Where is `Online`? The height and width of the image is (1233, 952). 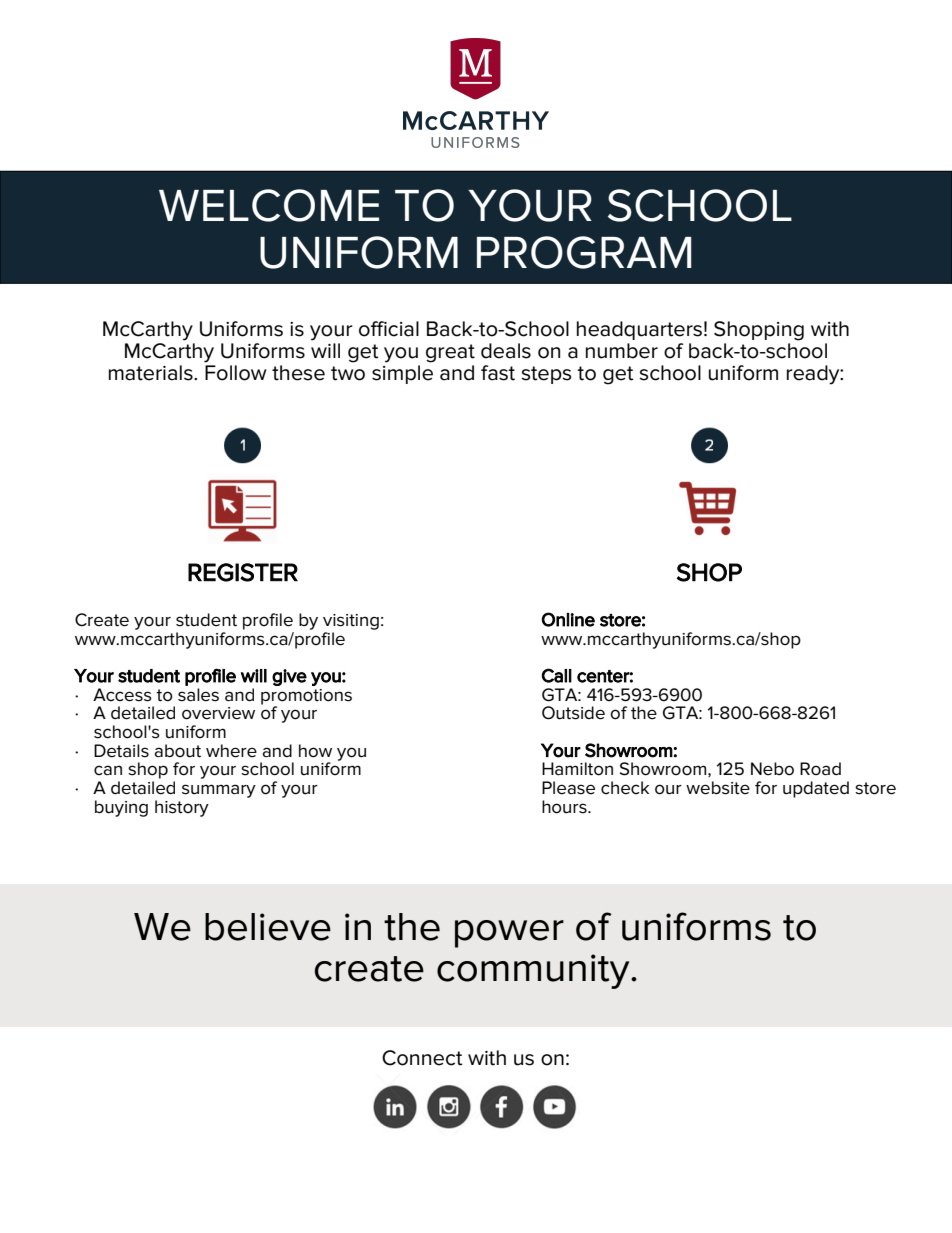
Online is located at coordinates (568, 619).
